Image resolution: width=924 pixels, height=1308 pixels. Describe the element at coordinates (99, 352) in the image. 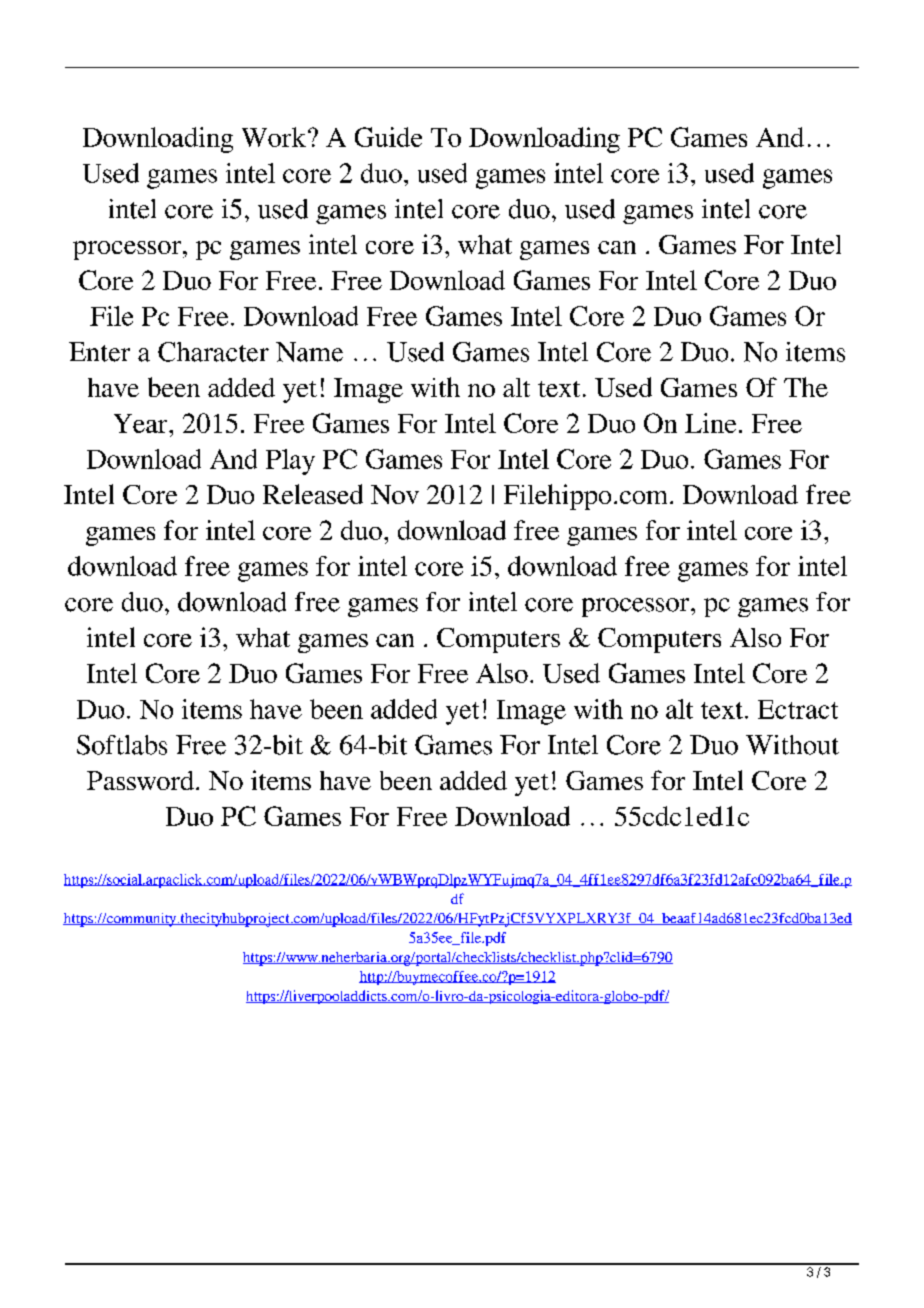

I see `Enter` at that location.
